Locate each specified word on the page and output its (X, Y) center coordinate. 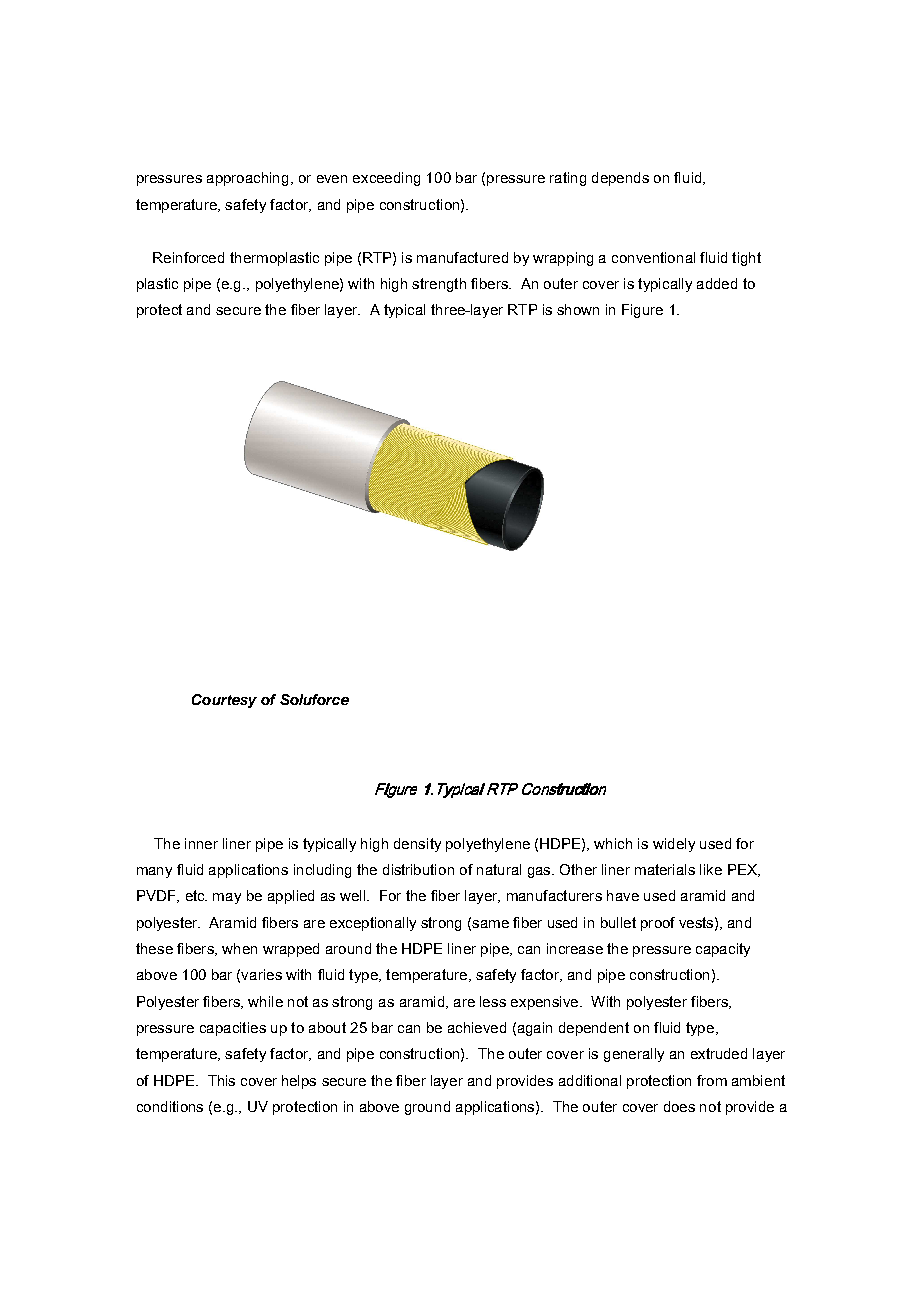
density (417, 845)
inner (201, 843)
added (717, 283)
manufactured (462, 257)
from (712, 1080)
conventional (653, 257)
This (221, 1080)
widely (674, 845)
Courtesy (224, 701)
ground (427, 1108)
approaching (247, 179)
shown (578, 309)
